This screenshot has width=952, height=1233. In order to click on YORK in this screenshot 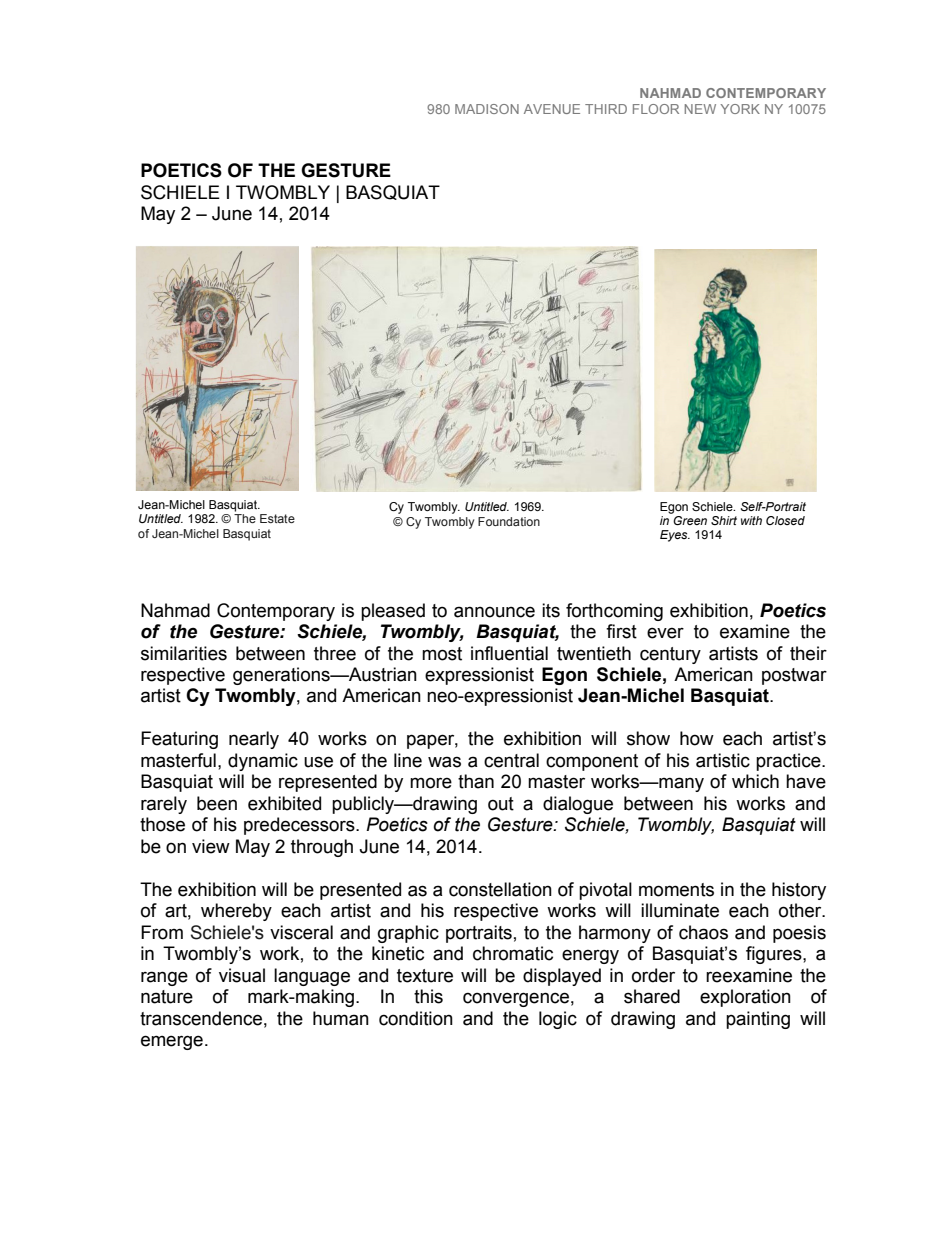, I will do `click(740, 109)`.
